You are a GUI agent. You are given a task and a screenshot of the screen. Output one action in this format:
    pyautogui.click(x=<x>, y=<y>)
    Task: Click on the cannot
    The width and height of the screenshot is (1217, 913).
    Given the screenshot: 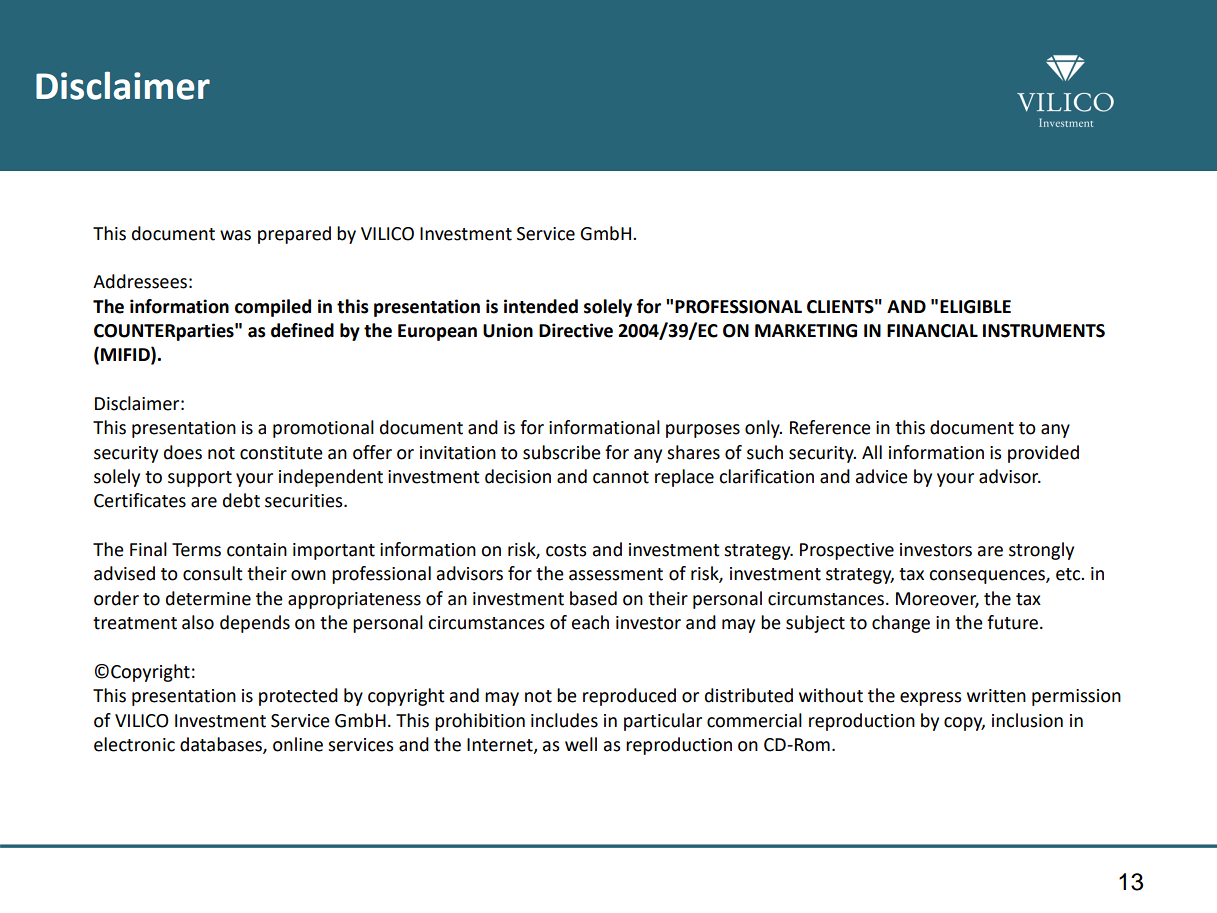 What is the action you would take?
    pyautogui.click(x=621, y=477)
